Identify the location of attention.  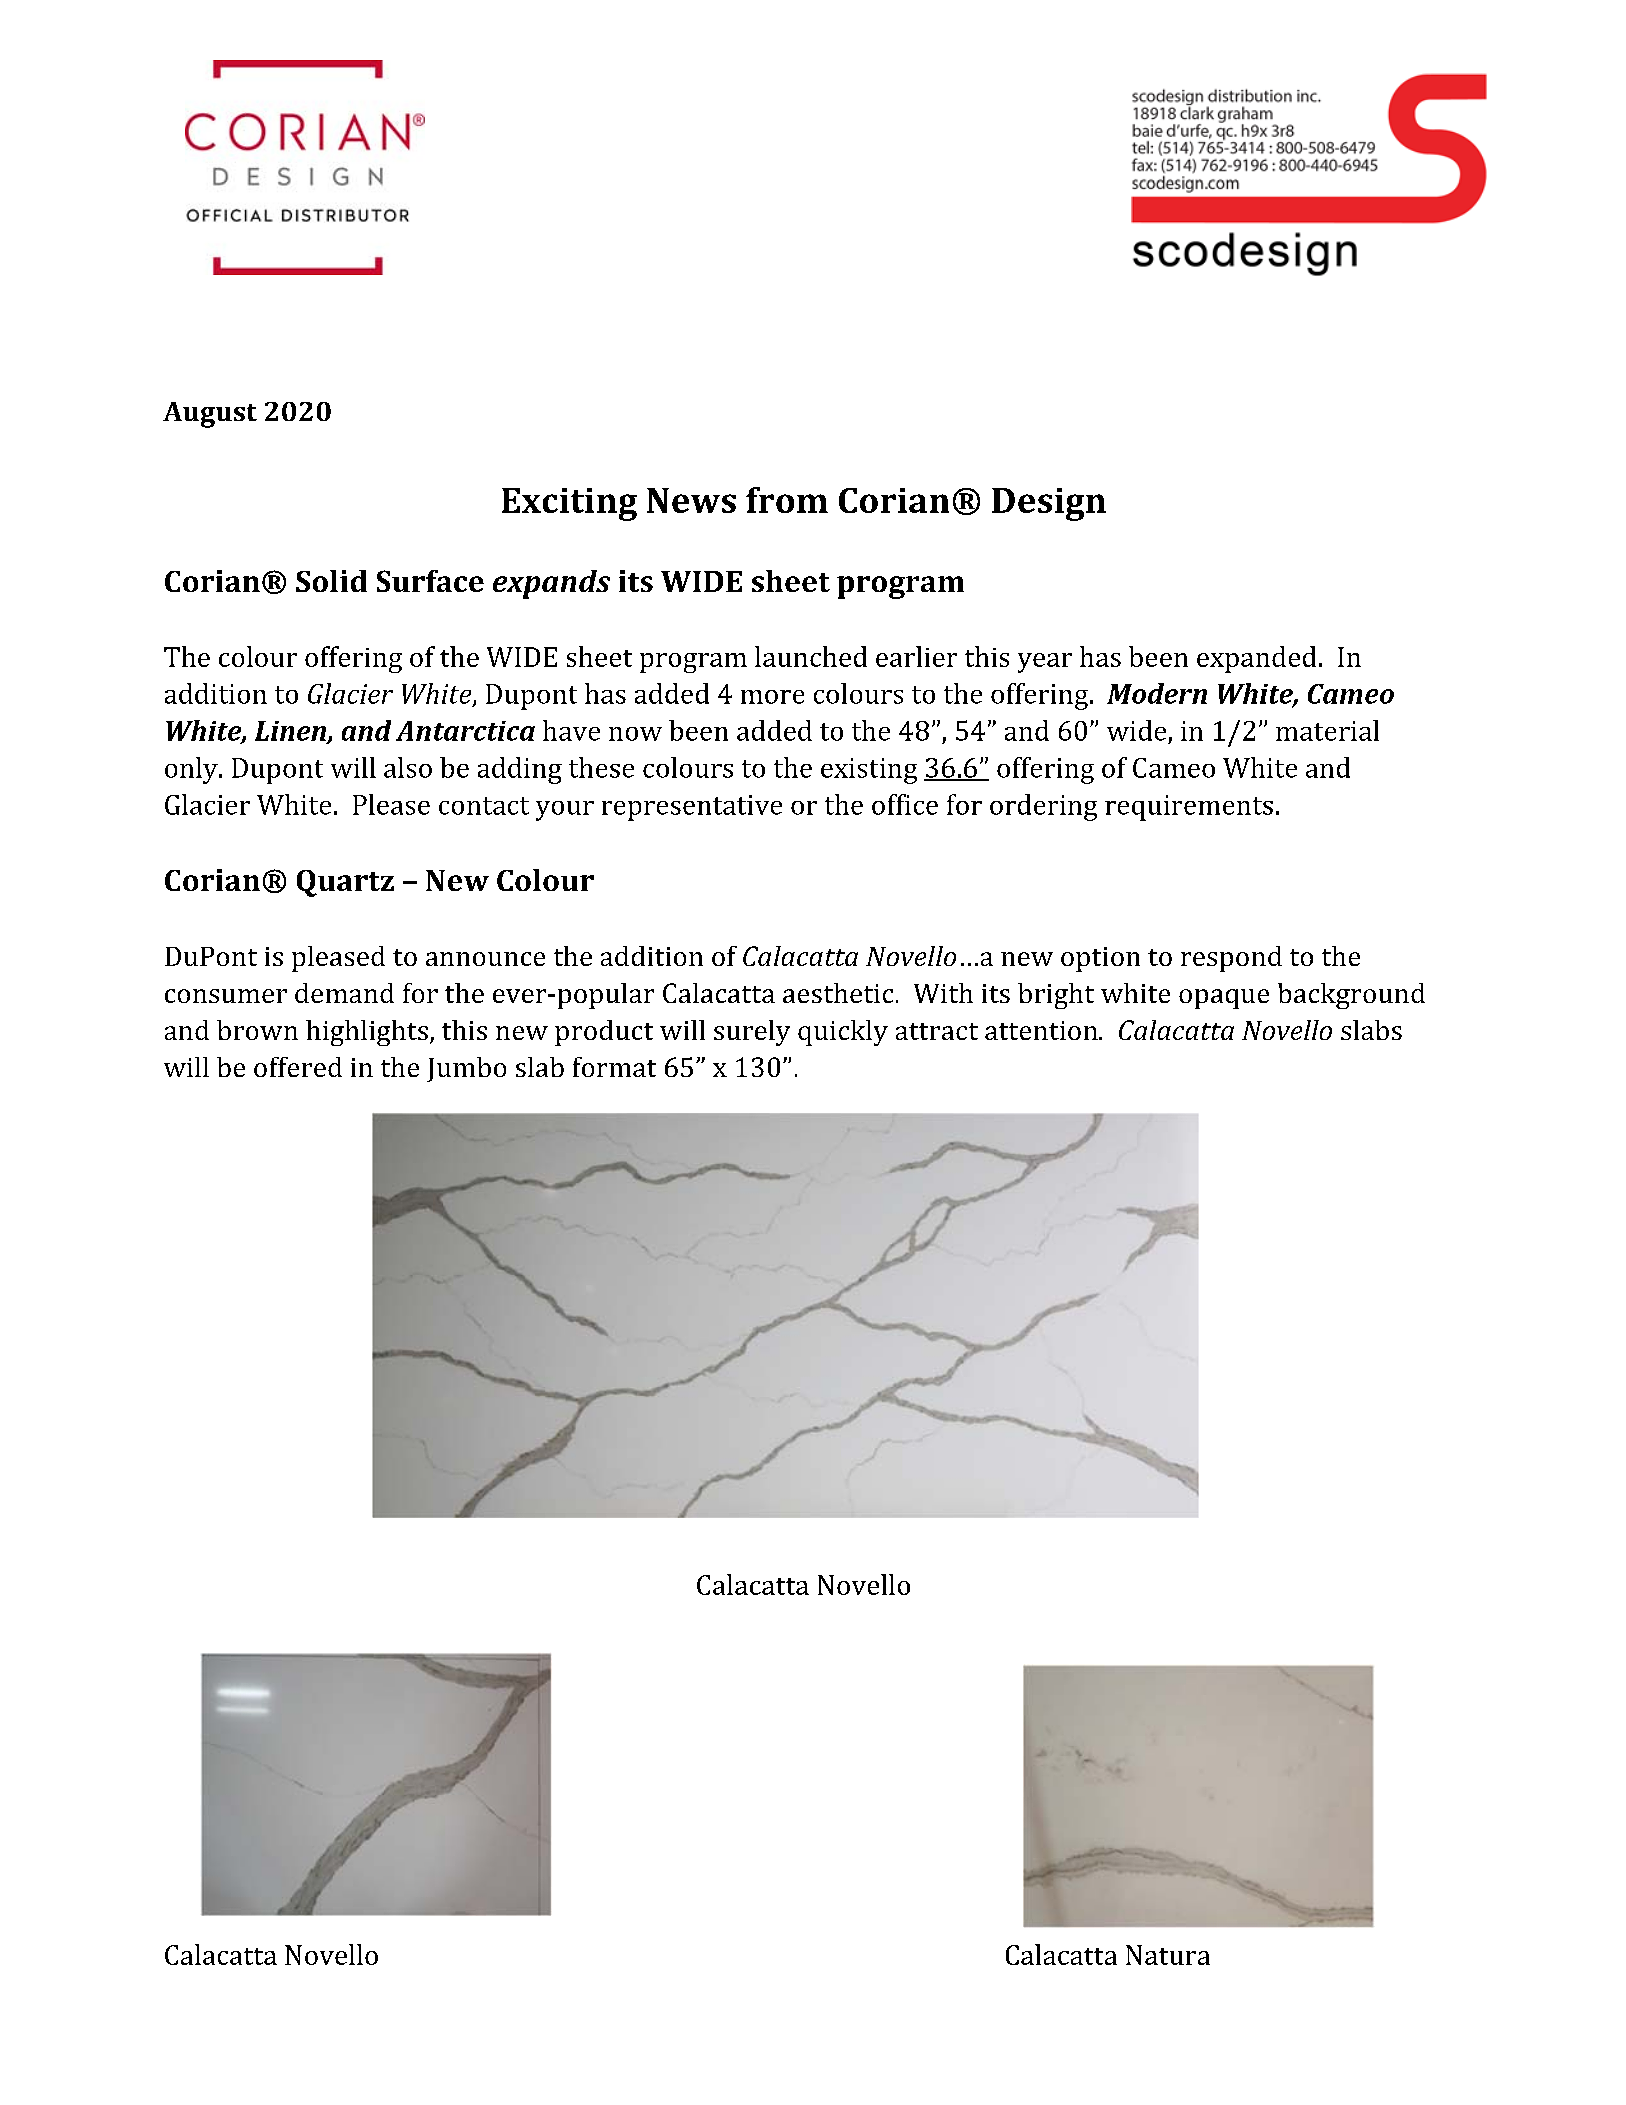
(1042, 1030).
